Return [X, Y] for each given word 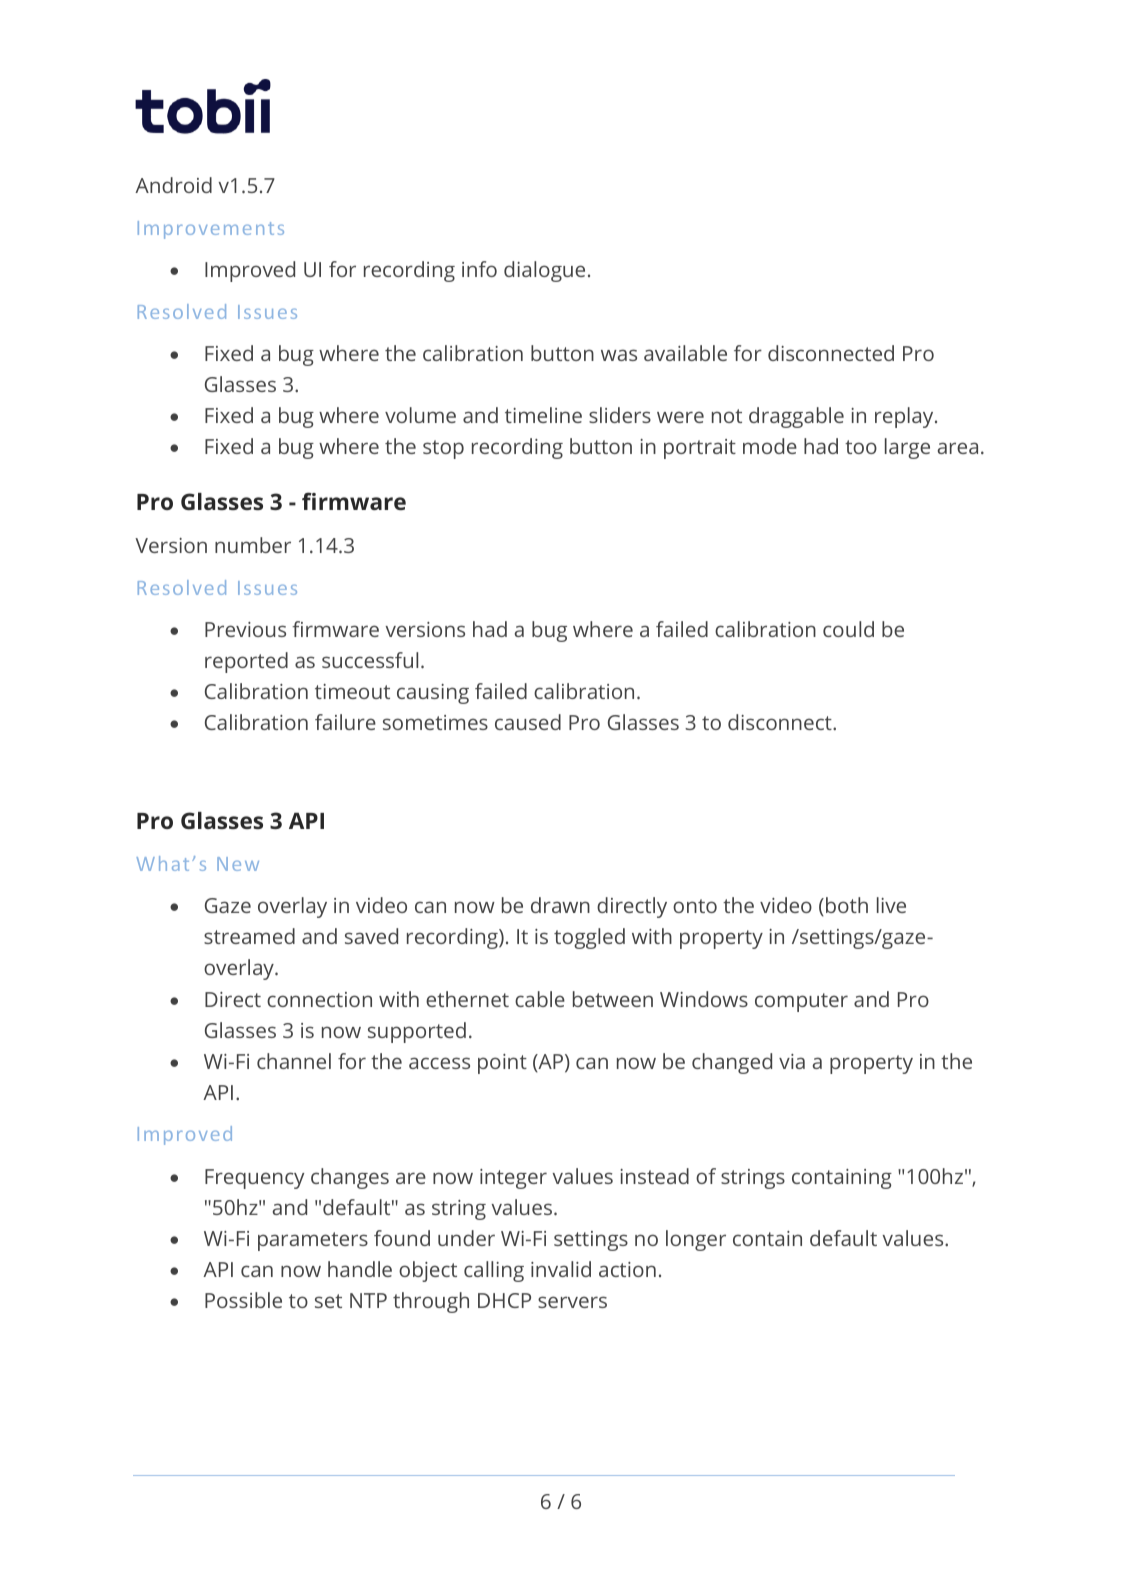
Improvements [211, 230]
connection [319, 999]
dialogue [544, 271]
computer [801, 1002]
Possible [243, 1300]
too [861, 447]
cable [540, 999]
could [848, 629]
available [685, 353]
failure [345, 722]
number [253, 545]
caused [528, 722]
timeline [543, 415]
